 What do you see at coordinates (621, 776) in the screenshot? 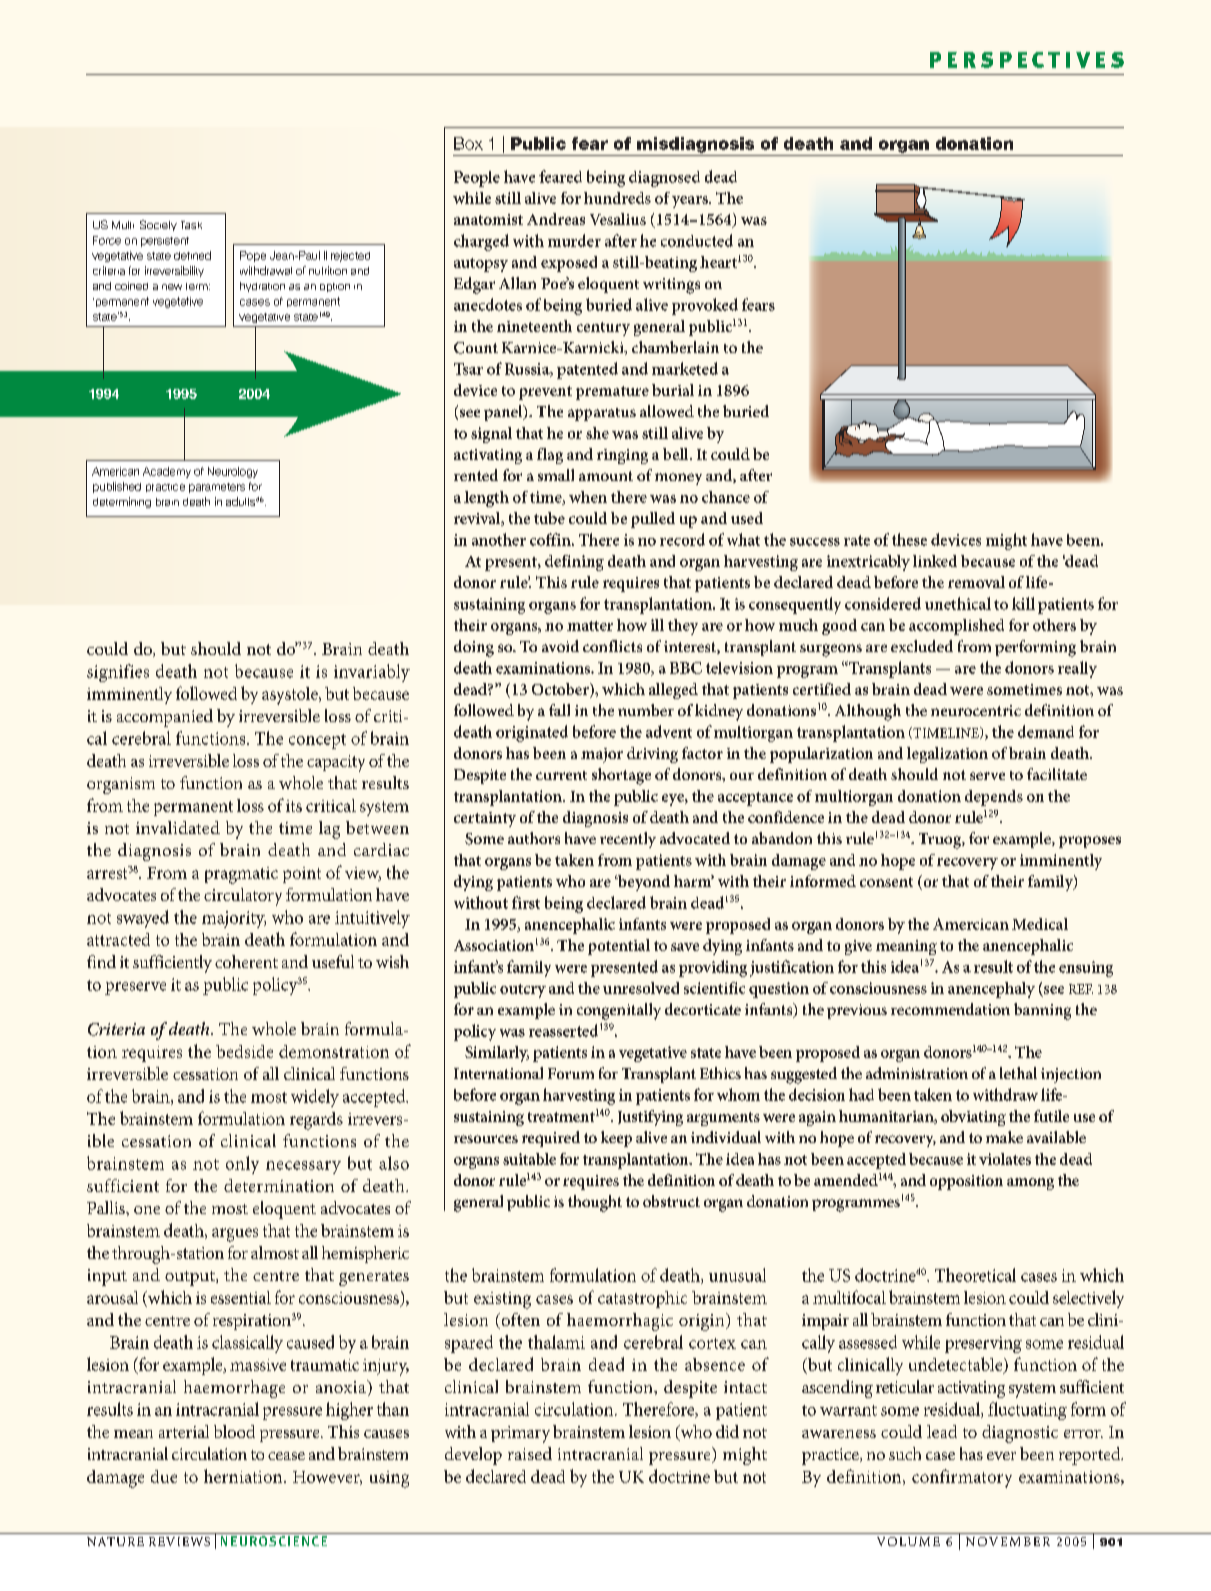
I see `shortage` at bounding box center [621, 776].
